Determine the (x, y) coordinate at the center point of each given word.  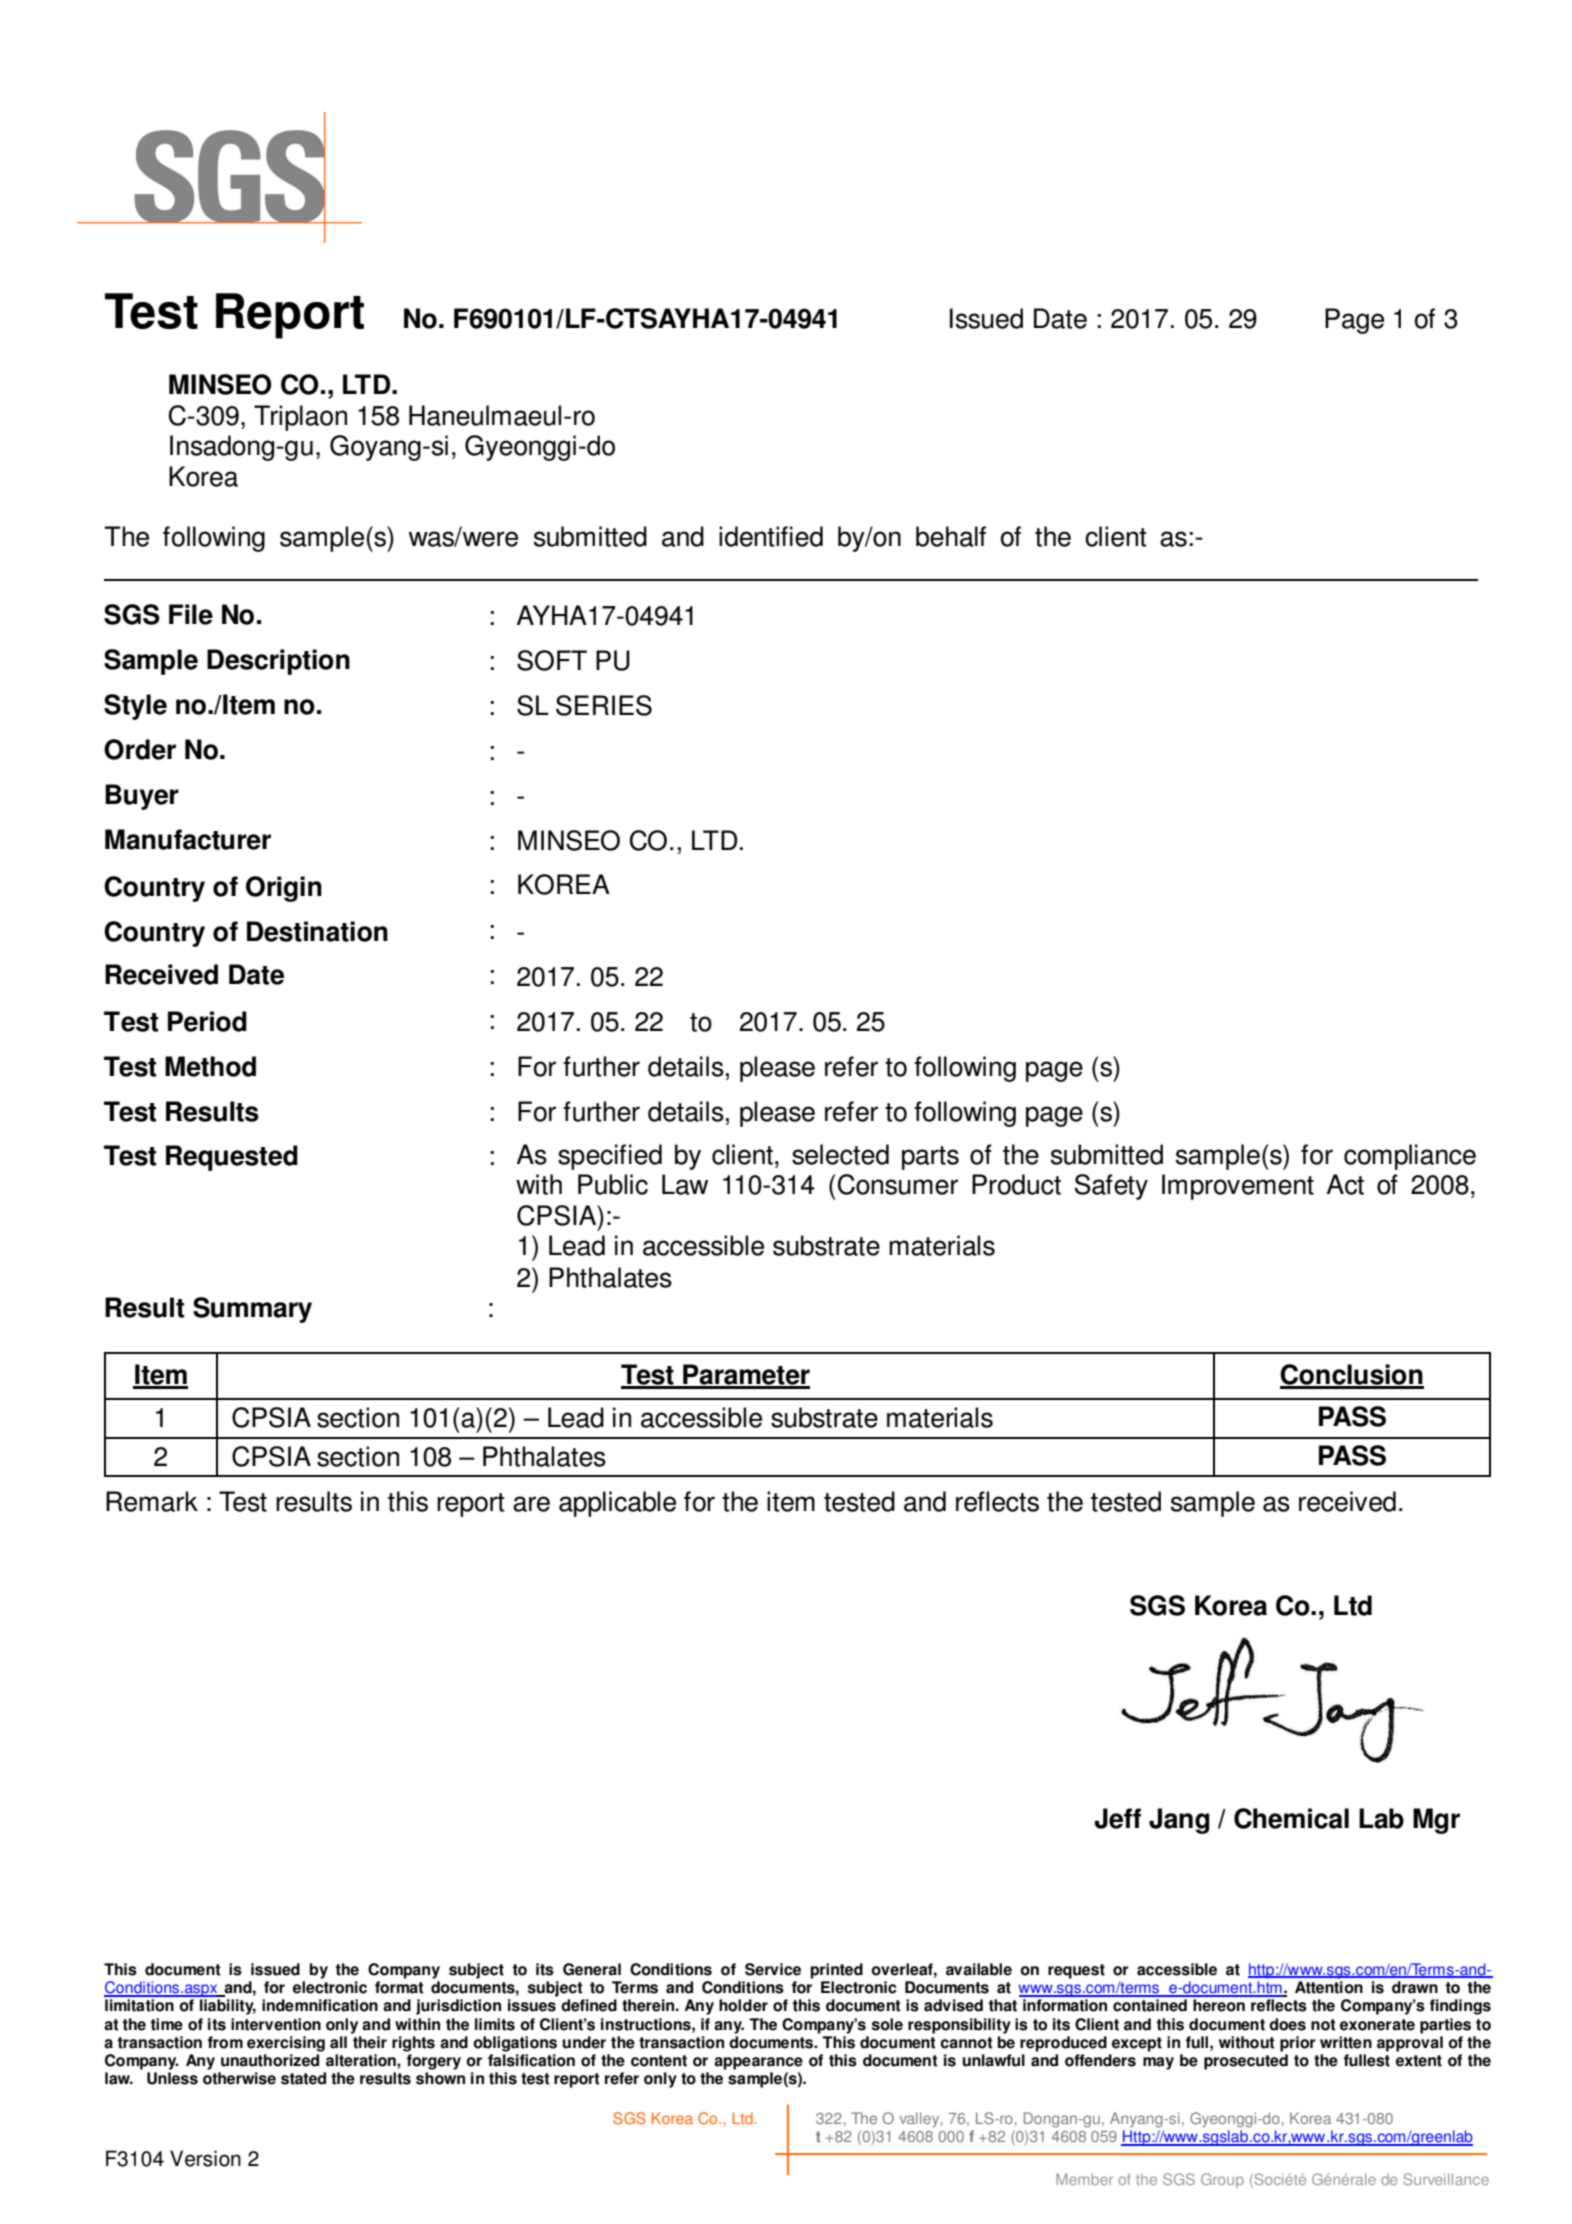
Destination (317, 931)
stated (303, 2078)
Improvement (1238, 1187)
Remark (152, 1501)
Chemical (1291, 1818)
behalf (951, 536)
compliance (1410, 1157)
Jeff (1118, 1818)
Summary (252, 1310)
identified (771, 536)
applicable (617, 1504)
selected (840, 1154)
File (191, 614)
